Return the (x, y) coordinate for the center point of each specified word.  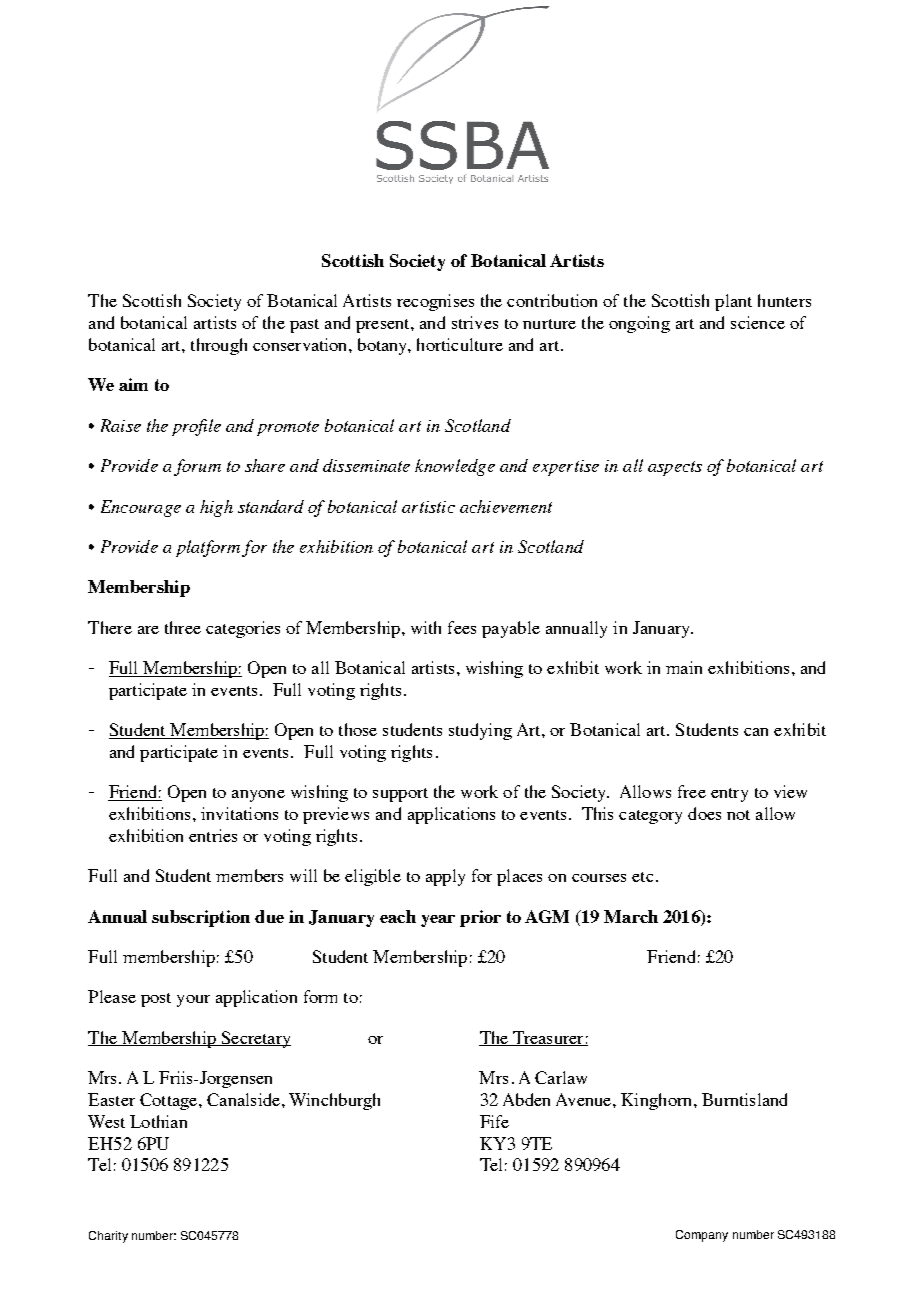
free (692, 791)
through (219, 346)
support (400, 795)
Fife (494, 1121)
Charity (108, 1237)
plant (733, 302)
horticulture (460, 344)
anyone (258, 796)
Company (702, 1236)
